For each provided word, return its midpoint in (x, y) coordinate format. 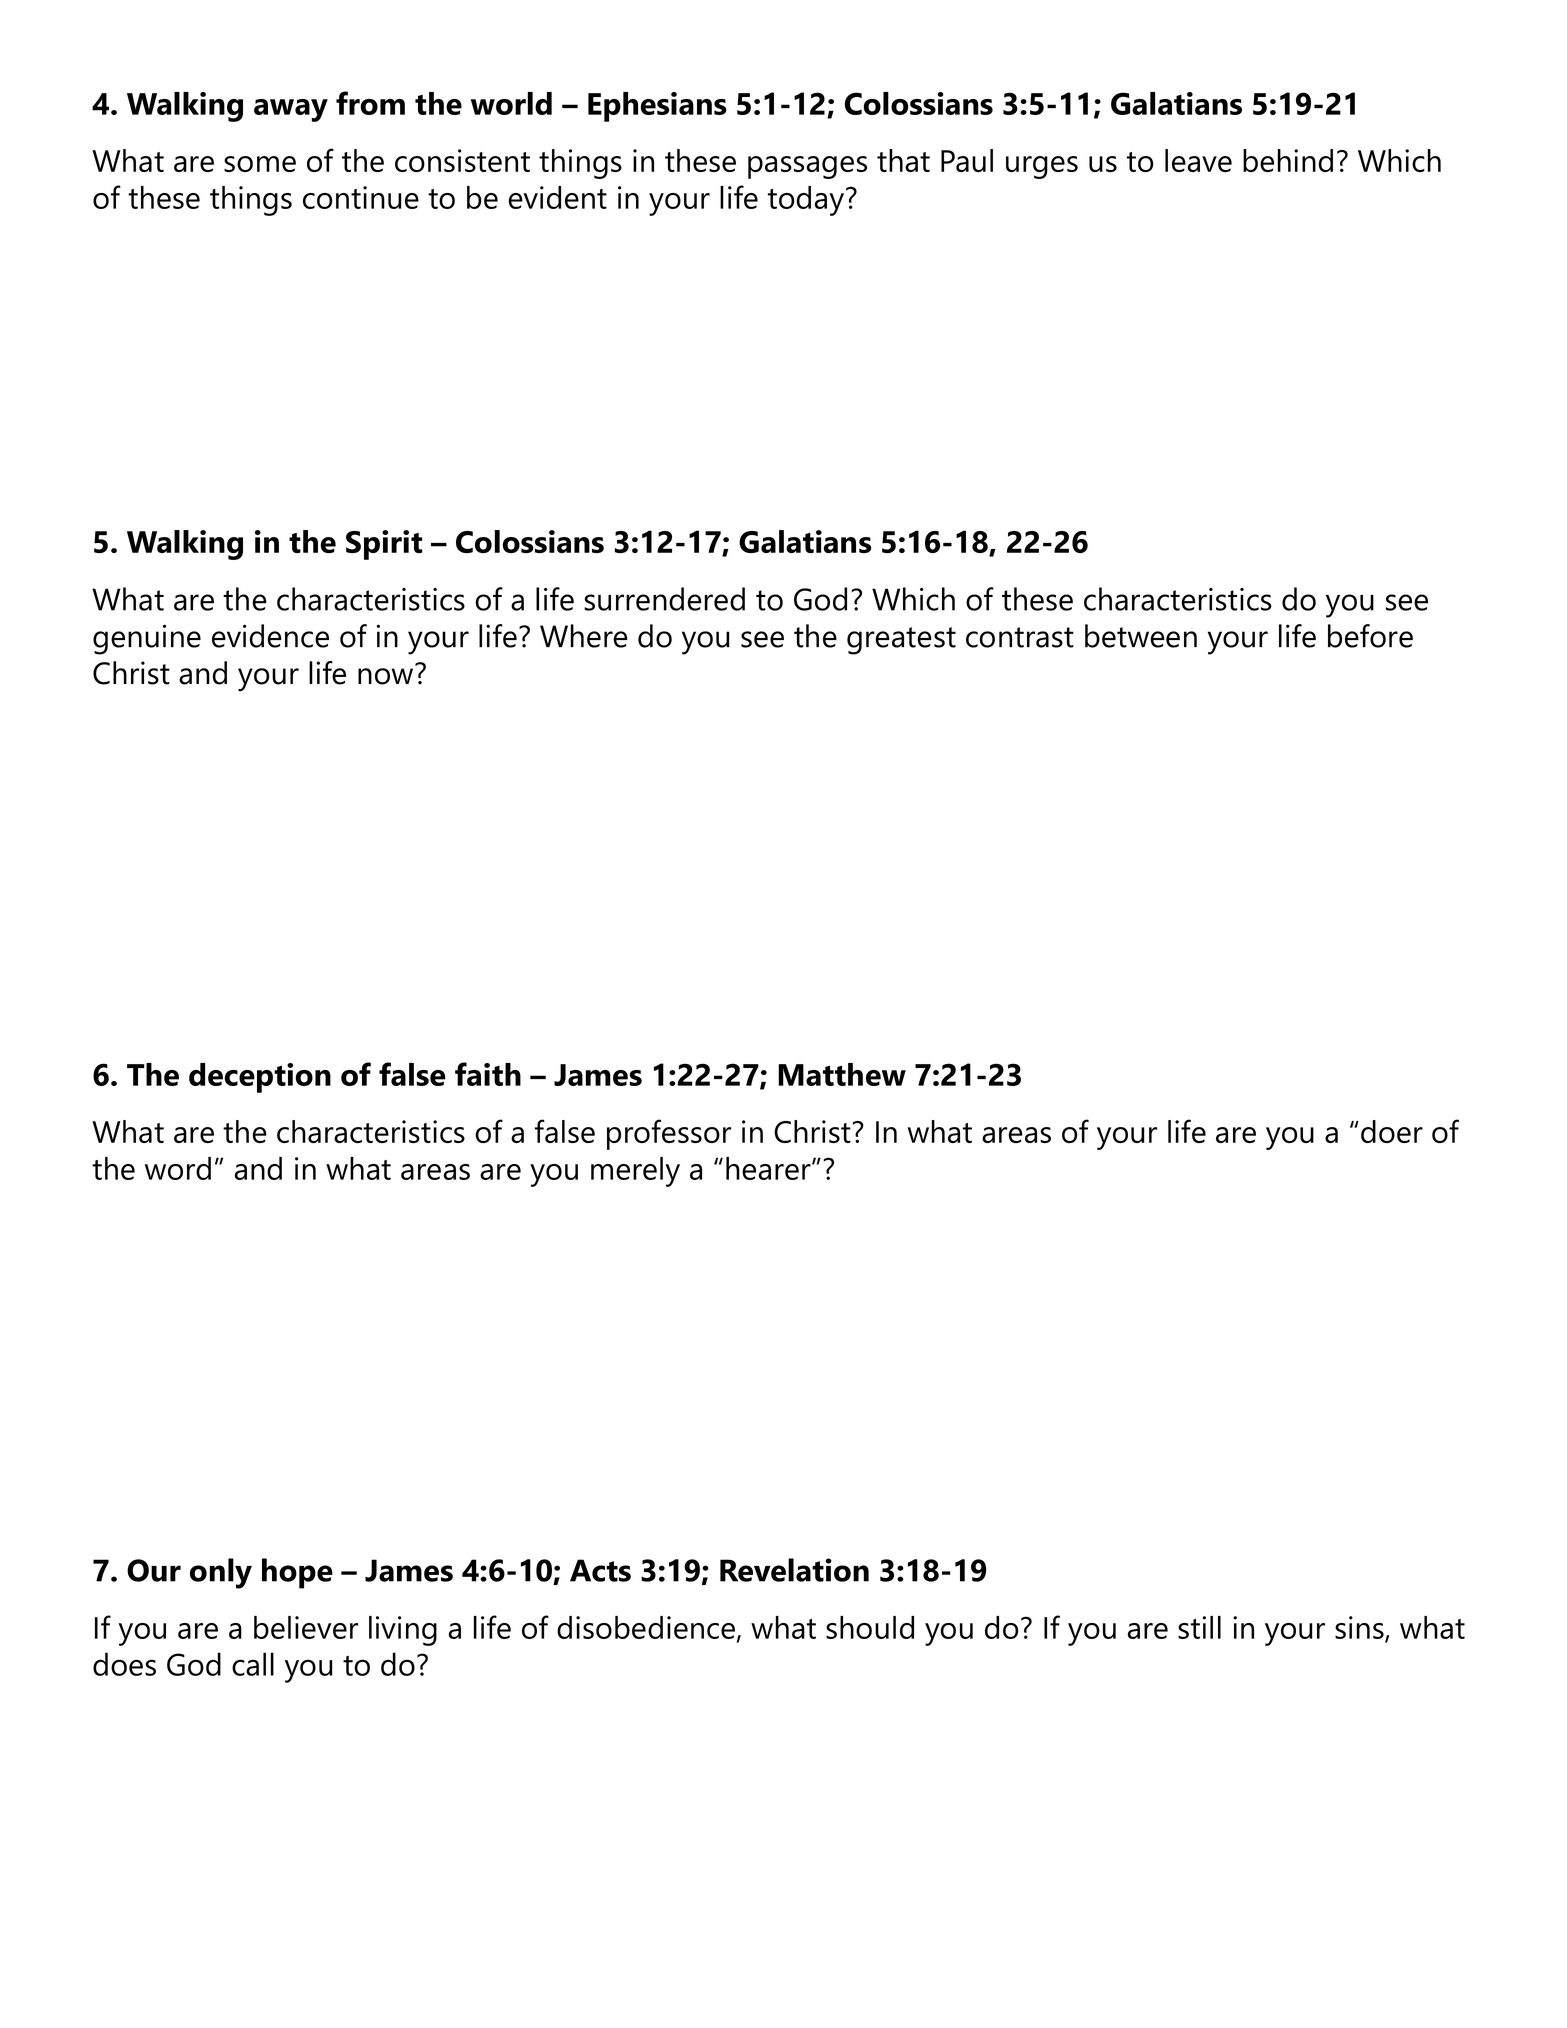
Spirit (384, 545)
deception (260, 1078)
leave (1198, 160)
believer (306, 1627)
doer (1392, 1131)
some (260, 164)
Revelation (794, 1570)
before (1370, 636)
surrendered (664, 599)
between (1141, 636)
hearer (769, 1168)
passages (807, 167)
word (178, 1168)
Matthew (842, 1074)
